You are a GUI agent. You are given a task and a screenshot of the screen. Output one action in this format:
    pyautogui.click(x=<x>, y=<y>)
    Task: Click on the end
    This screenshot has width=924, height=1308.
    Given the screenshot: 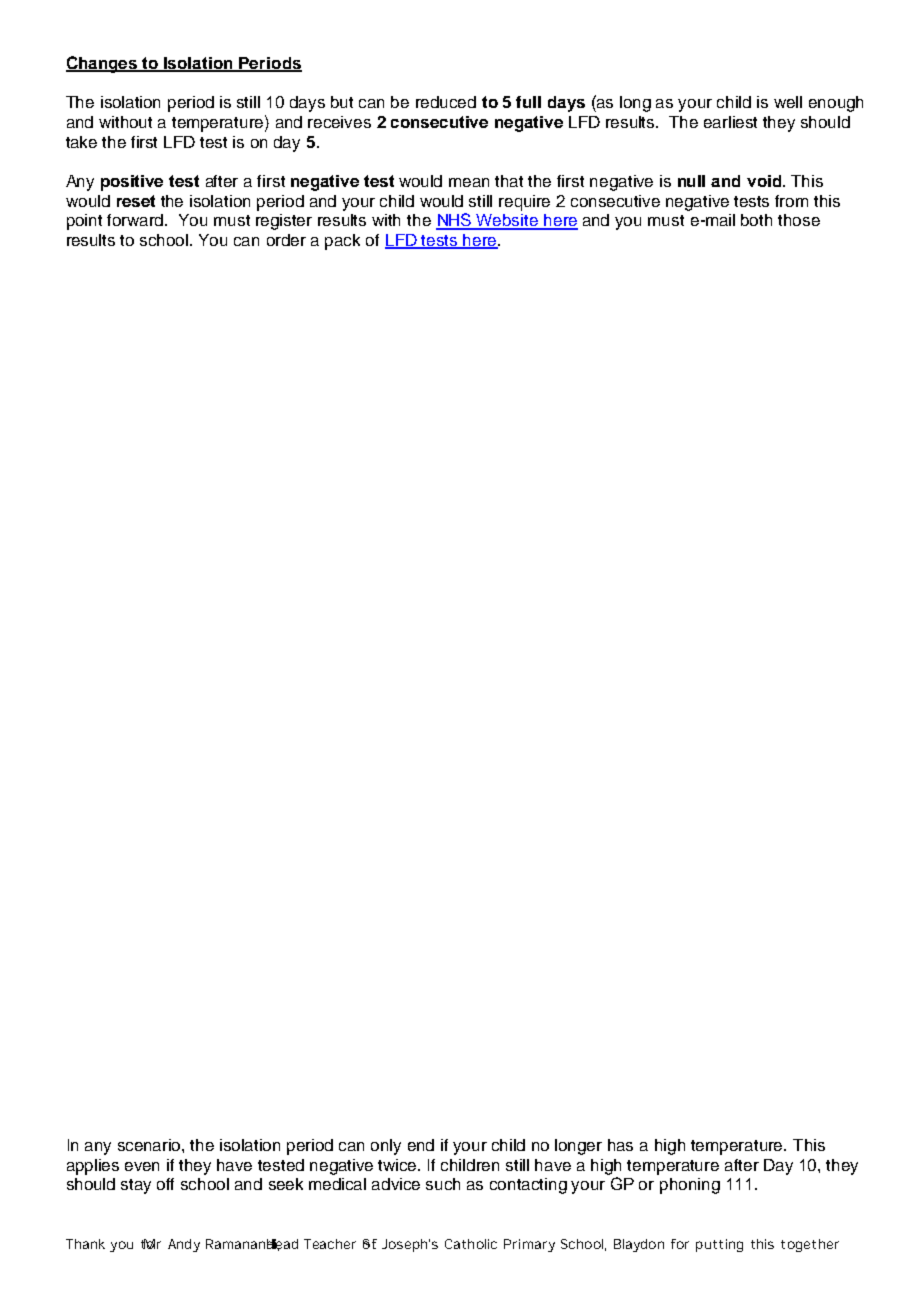 What is the action you would take?
    pyautogui.click(x=421, y=1145)
